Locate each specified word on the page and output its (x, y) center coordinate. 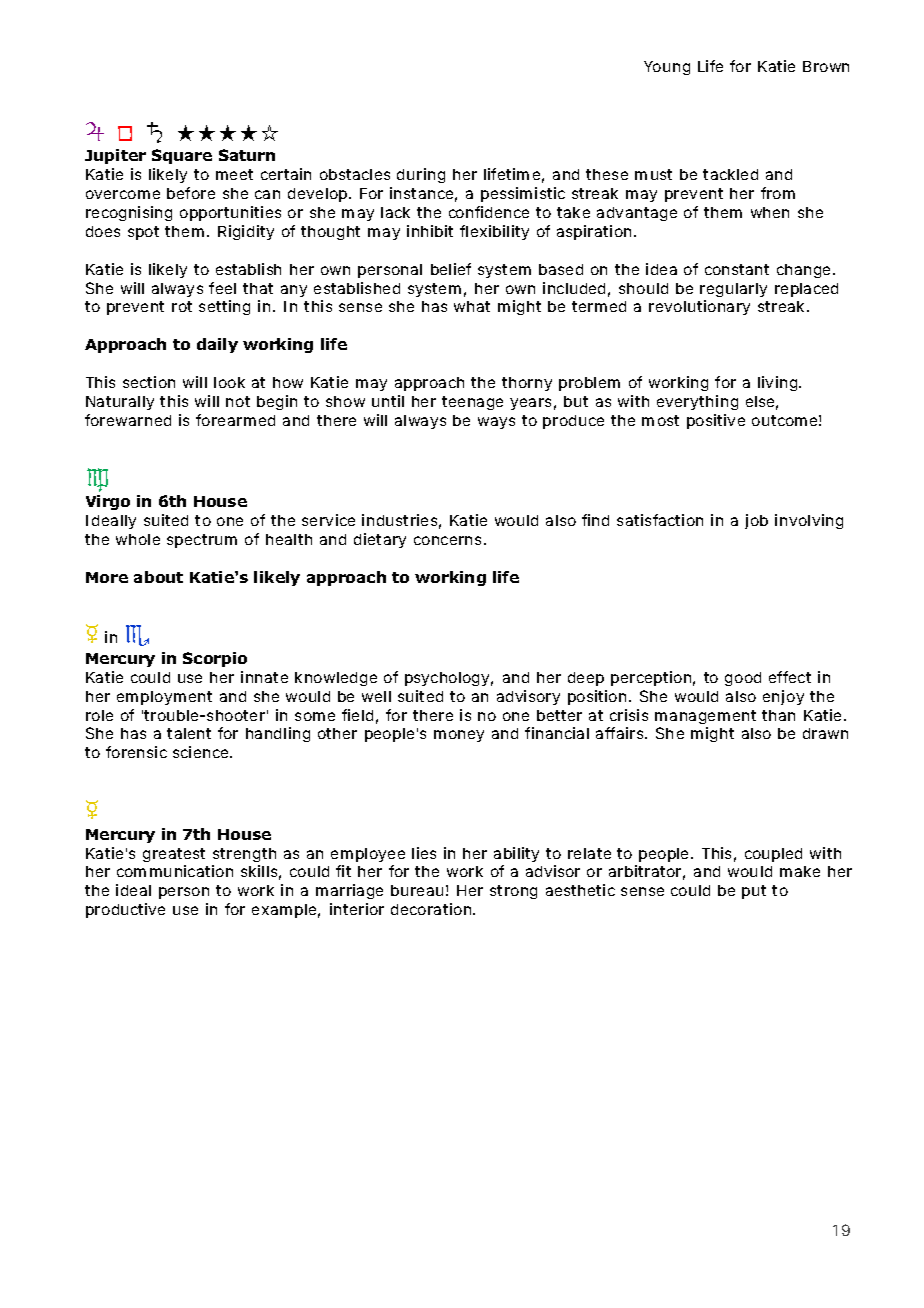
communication (175, 871)
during (421, 175)
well (376, 696)
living (779, 383)
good (743, 679)
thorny (527, 384)
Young (667, 68)
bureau (417, 890)
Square (182, 156)
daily (217, 345)
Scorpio (215, 659)
